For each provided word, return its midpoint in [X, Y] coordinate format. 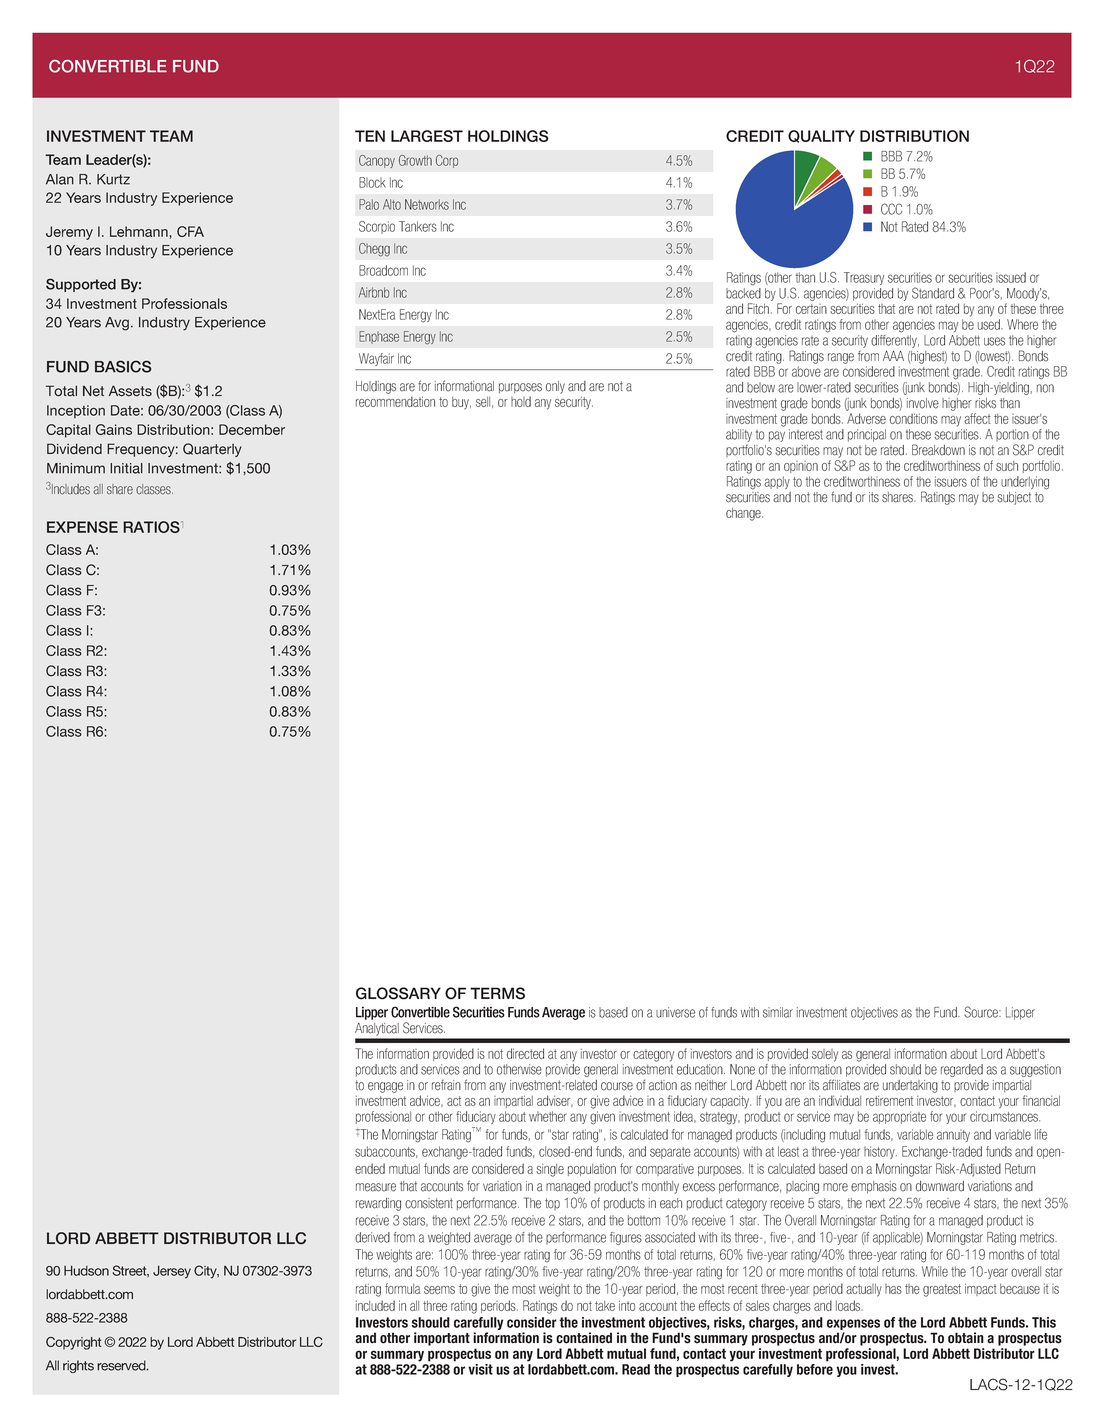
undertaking [910, 1086]
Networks [427, 204]
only [555, 387]
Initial [126, 468]
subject [1014, 498]
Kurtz [113, 179]
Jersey [172, 1272]
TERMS [497, 993]
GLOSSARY [398, 993]
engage [385, 1087]
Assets [130, 391]
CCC [891, 209]
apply [777, 482]
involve [923, 403]
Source [982, 1012]
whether [548, 1116]
